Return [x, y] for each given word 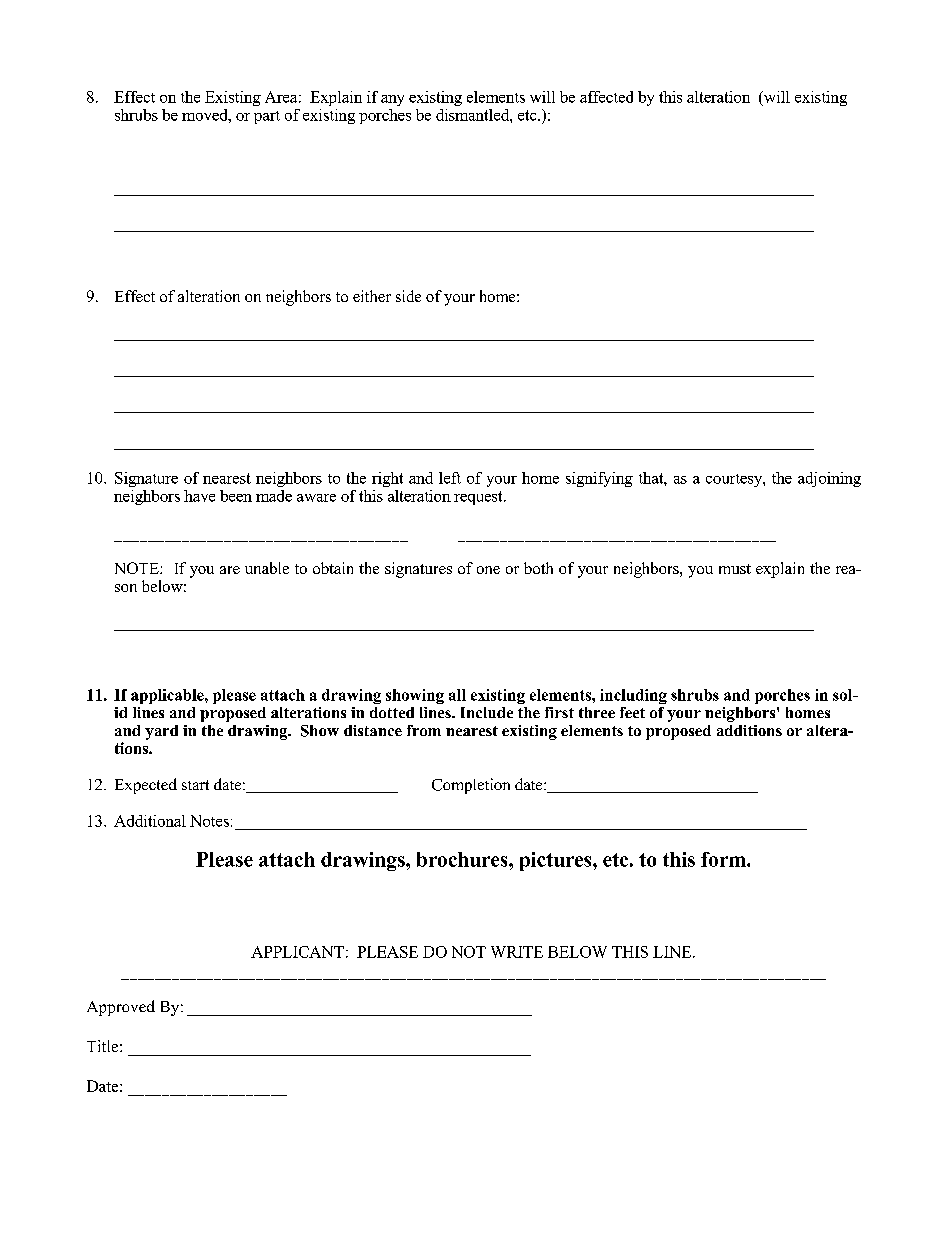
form [724, 859]
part [267, 117]
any [392, 100]
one [488, 570]
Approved [121, 1008]
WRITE [517, 952]
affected [606, 97]
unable [267, 568]
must [735, 569]
